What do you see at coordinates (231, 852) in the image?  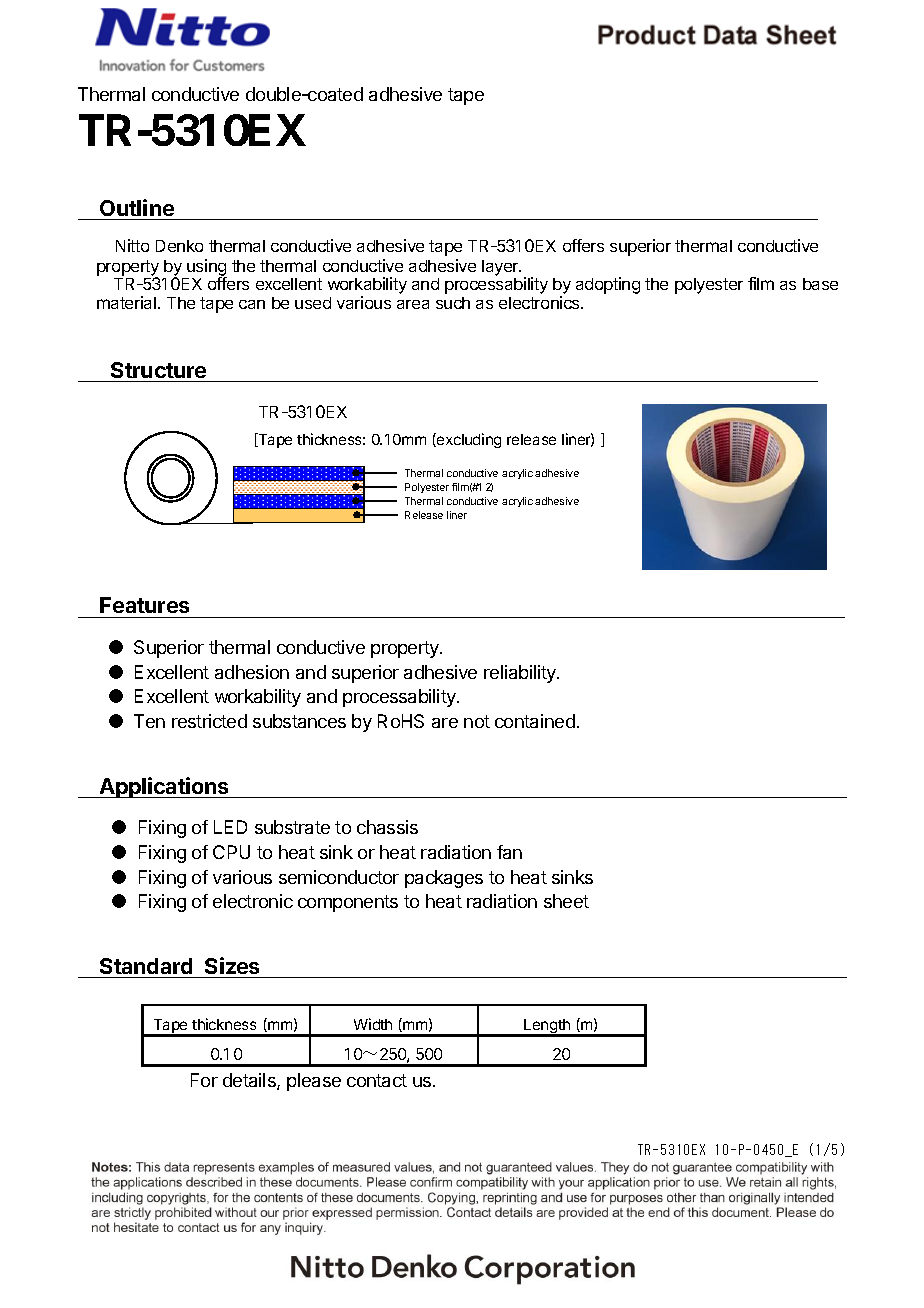 I see `CPU` at bounding box center [231, 852].
